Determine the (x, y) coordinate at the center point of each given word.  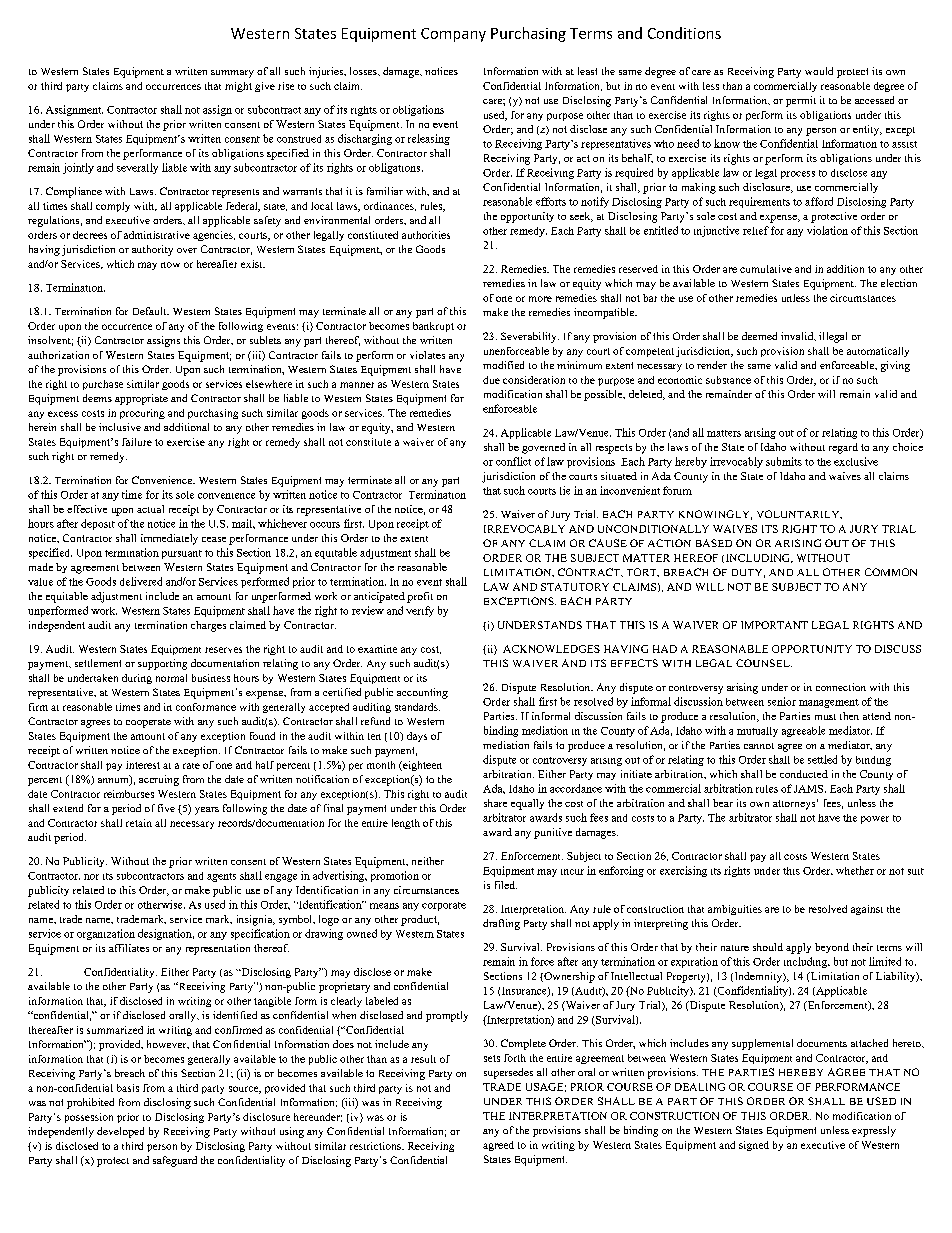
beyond (832, 948)
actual (150, 509)
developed (120, 1132)
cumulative (766, 269)
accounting (422, 693)
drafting (501, 924)
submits (784, 461)
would (819, 71)
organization (106, 934)
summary (232, 74)
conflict (513, 461)
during (137, 679)
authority (152, 250)
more (540, 299)
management (829, 703)
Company (453, 35)
